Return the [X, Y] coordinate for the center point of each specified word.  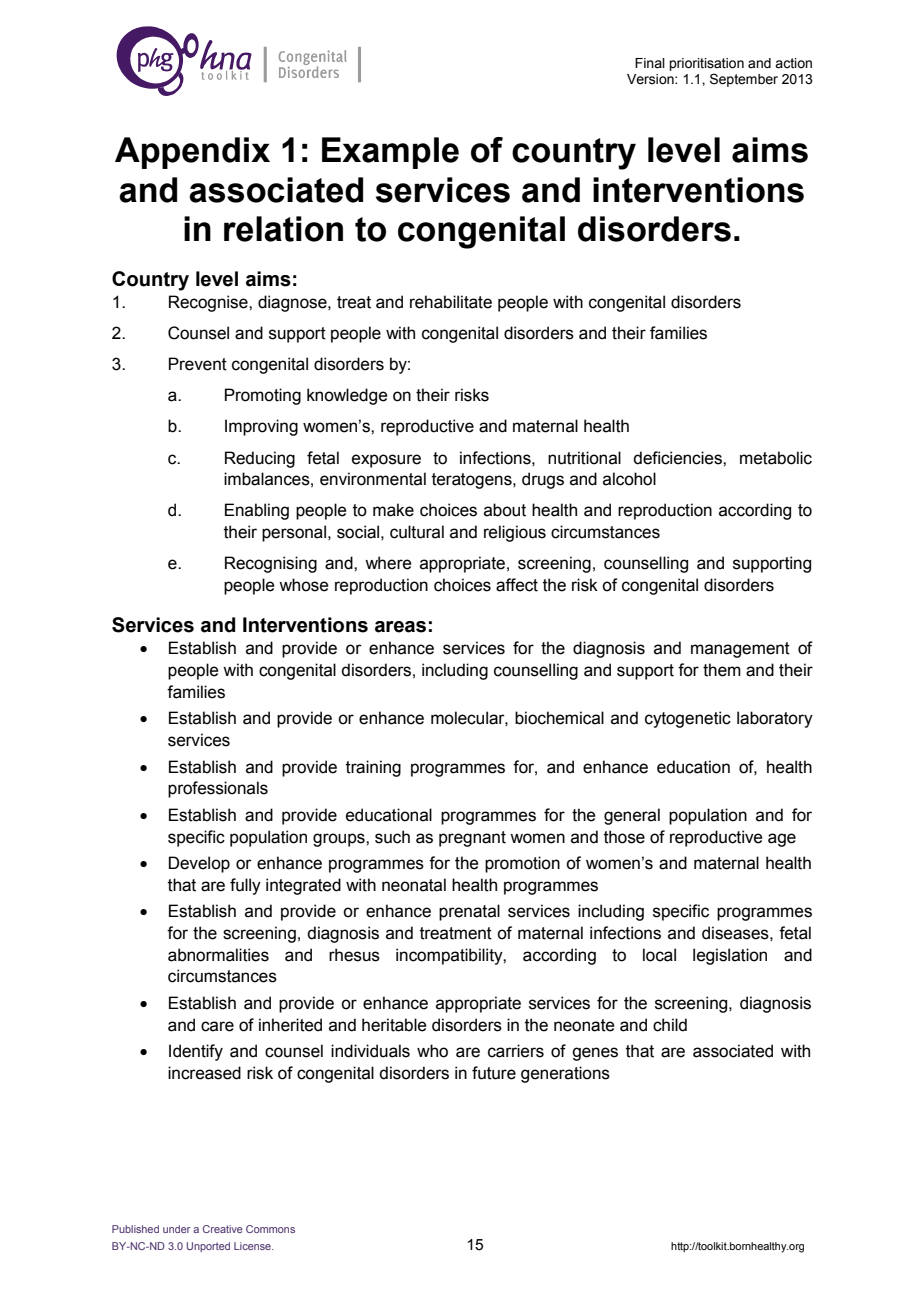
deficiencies [678, 458]
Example [390, 153]
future [494, 1073]
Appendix [192, 153]
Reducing [260, 459]
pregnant [472, 839]
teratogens [473, 481]
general [632, 816]
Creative [223, 1229]
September [744, 80]
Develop [199, 864]
